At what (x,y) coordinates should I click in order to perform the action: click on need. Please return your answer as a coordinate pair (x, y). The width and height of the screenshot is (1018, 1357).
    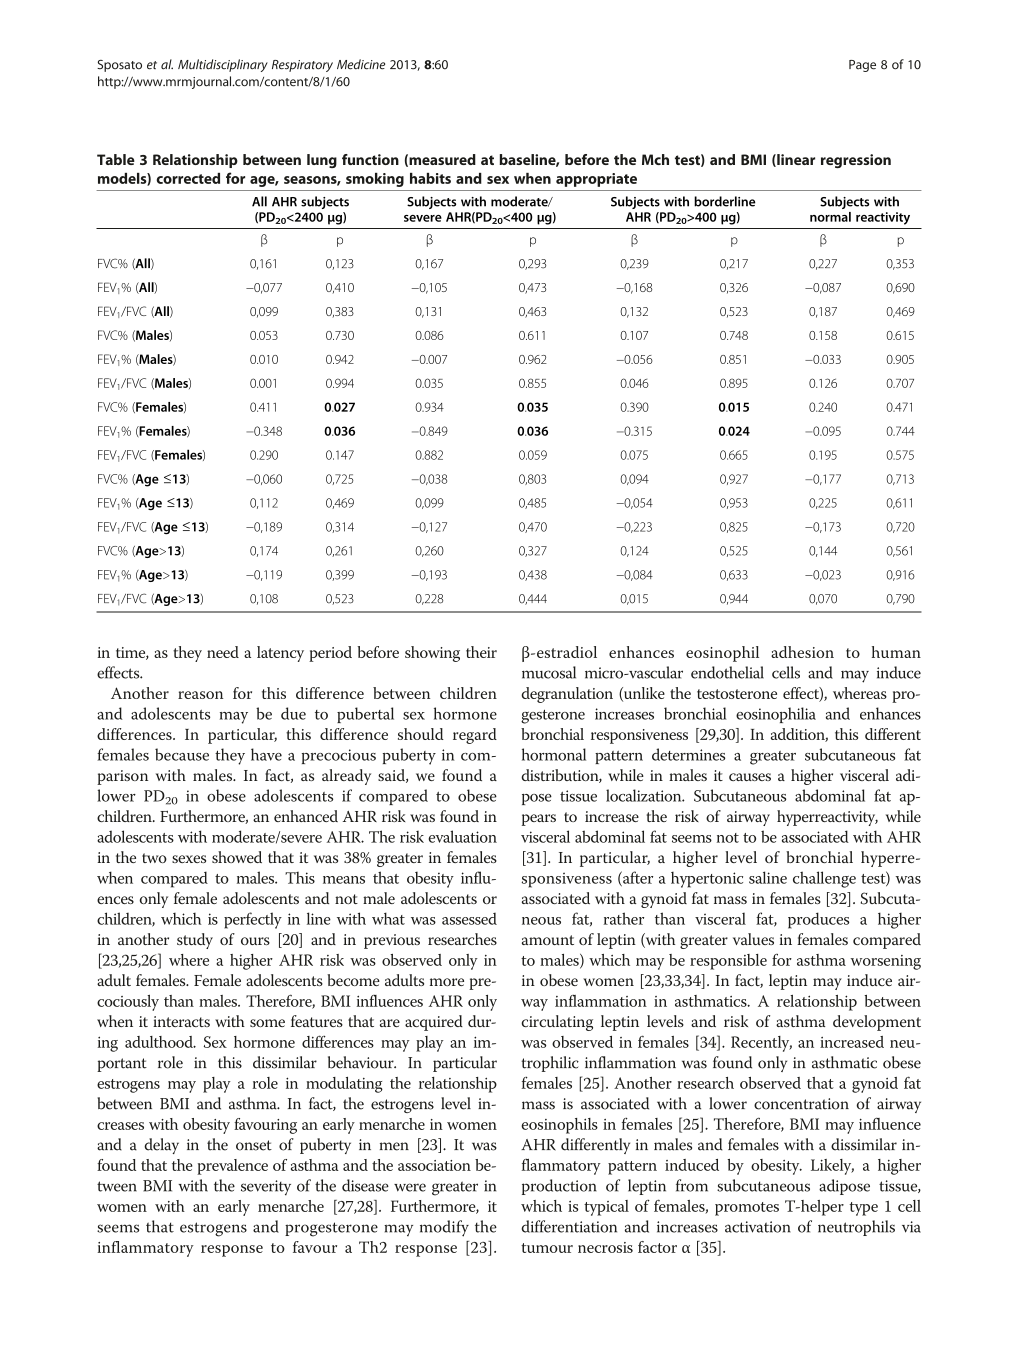
    Looking at the image, I should click on (223, 652).
